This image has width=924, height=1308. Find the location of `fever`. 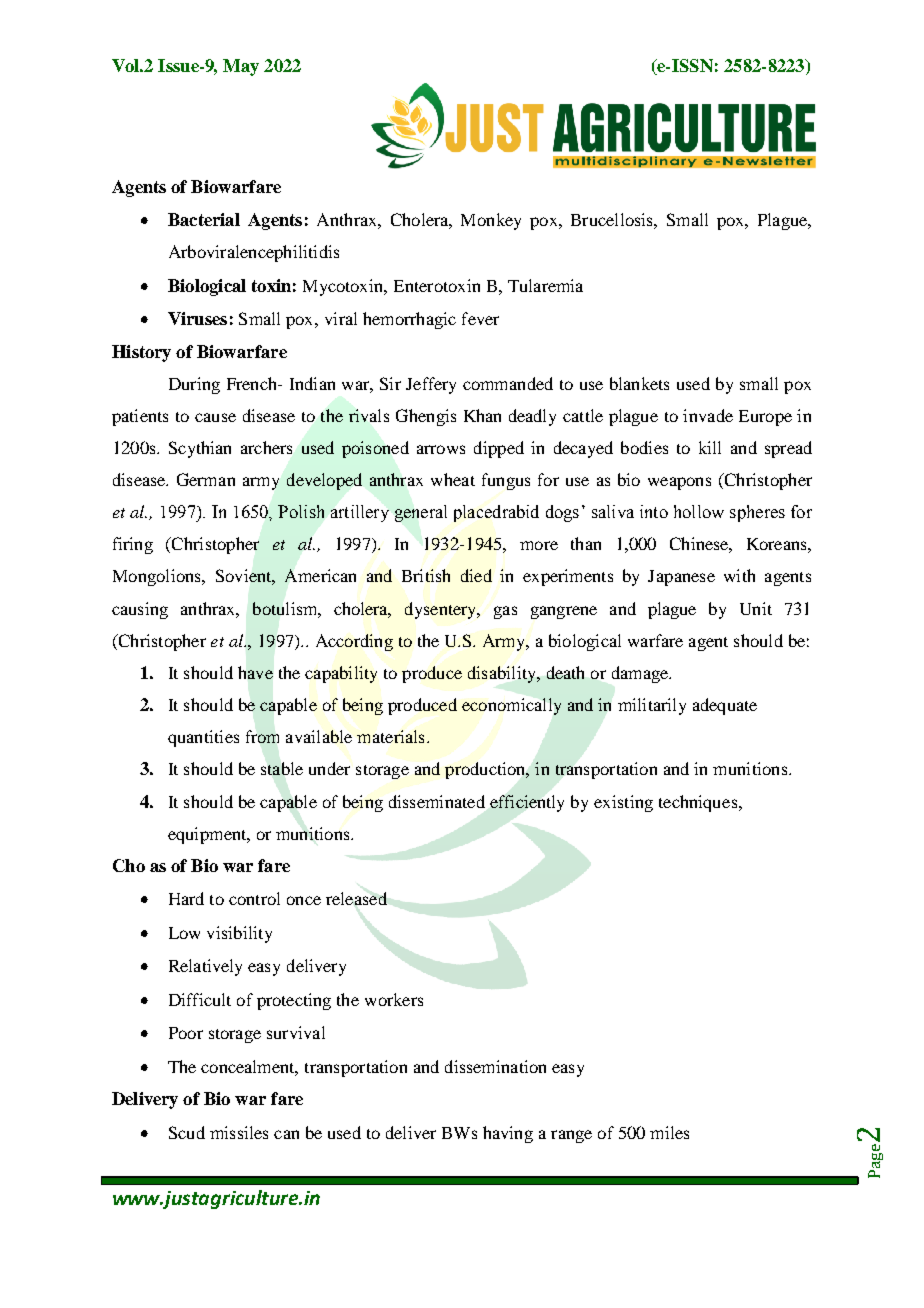

fever is located at coordinates (480, 318).
